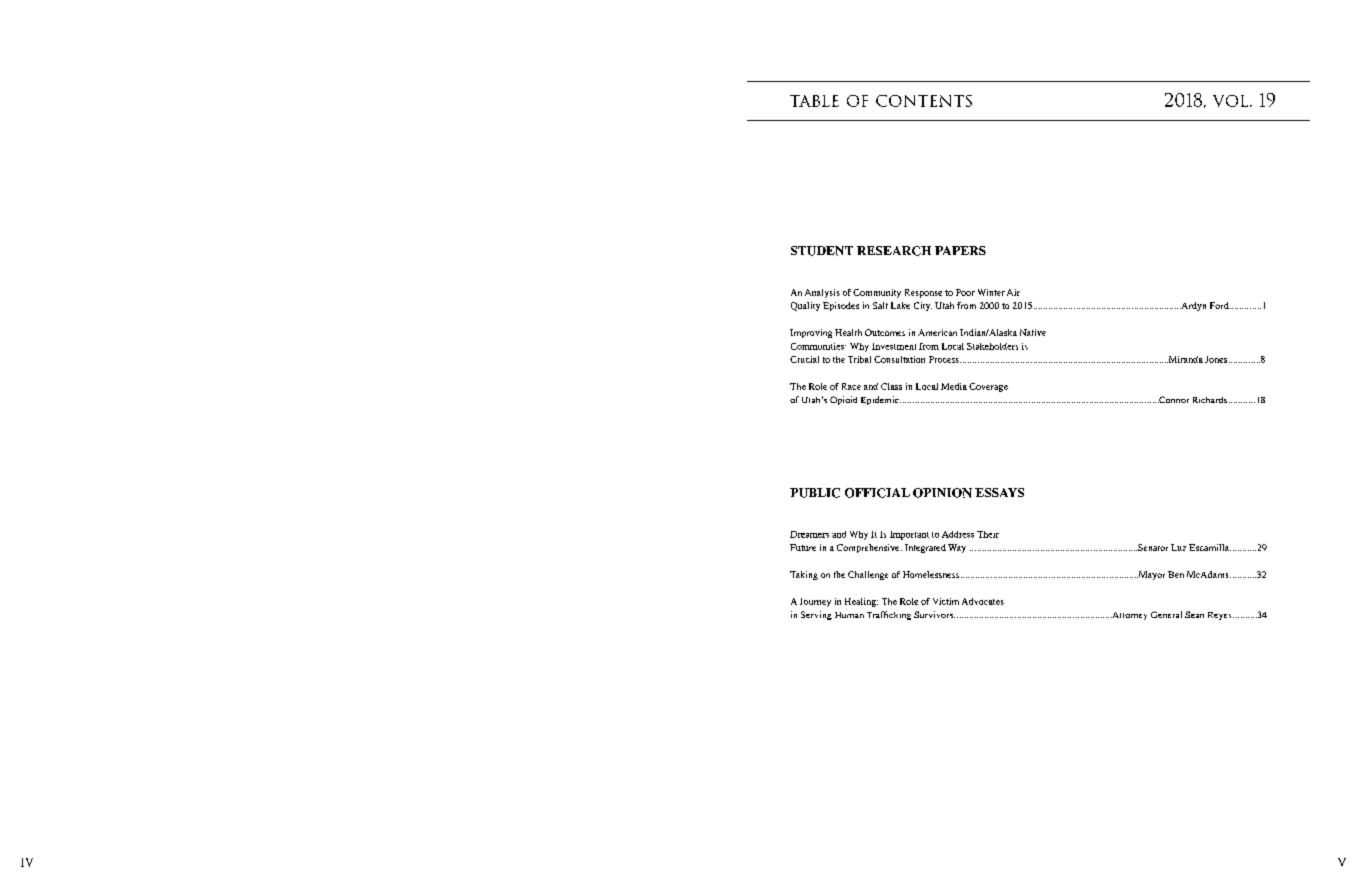 This screenshot has width=1372, height=887. What do you see at coordinates (983, 601) in the screenshot?
I see `Advocates` at bounding box center [983, 601].
